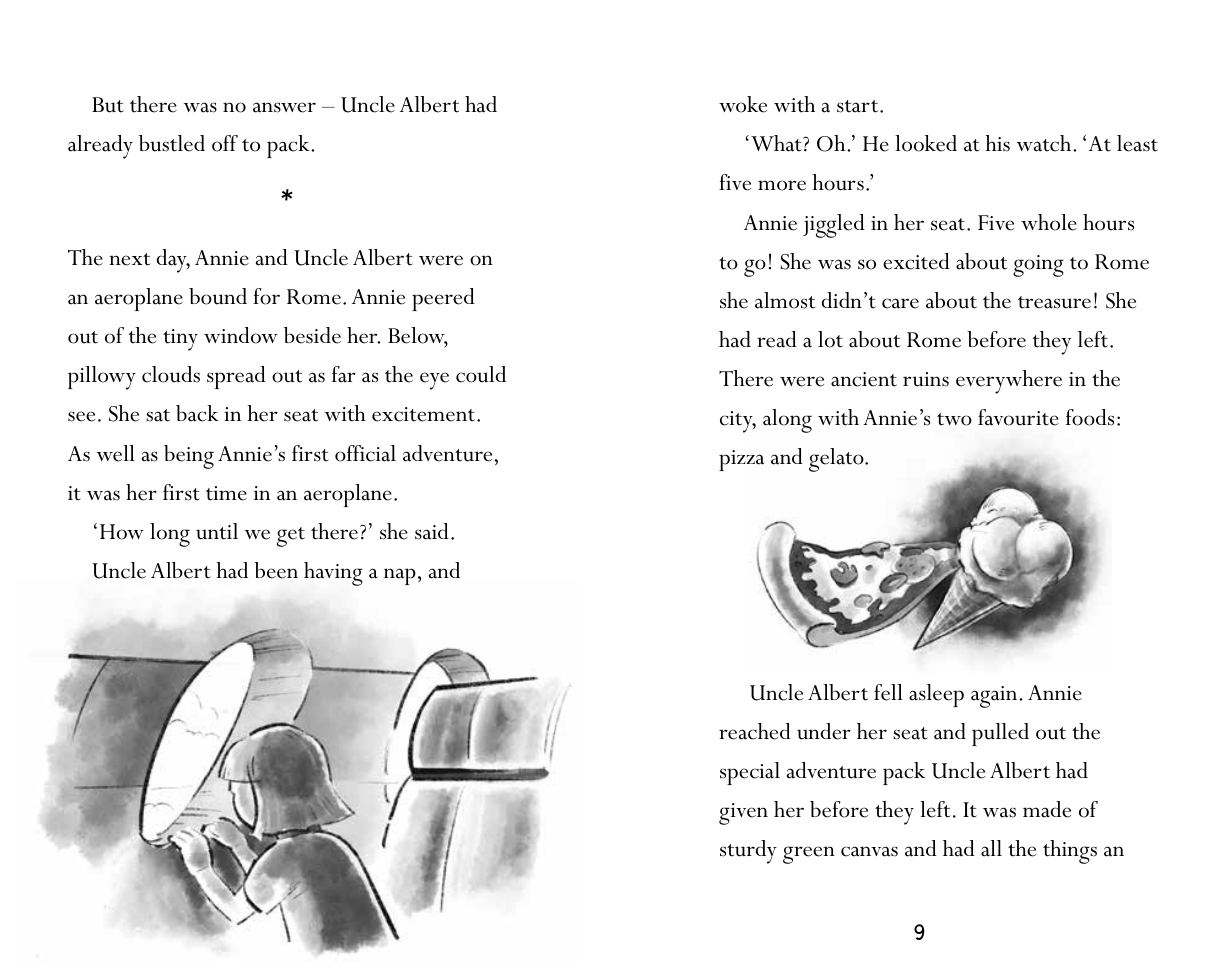 This screenshot has width=1226, height=980. What do you see at coordinates (755, 731) in the screenshot?
I see `reached` at bounding box center [755, 731].
